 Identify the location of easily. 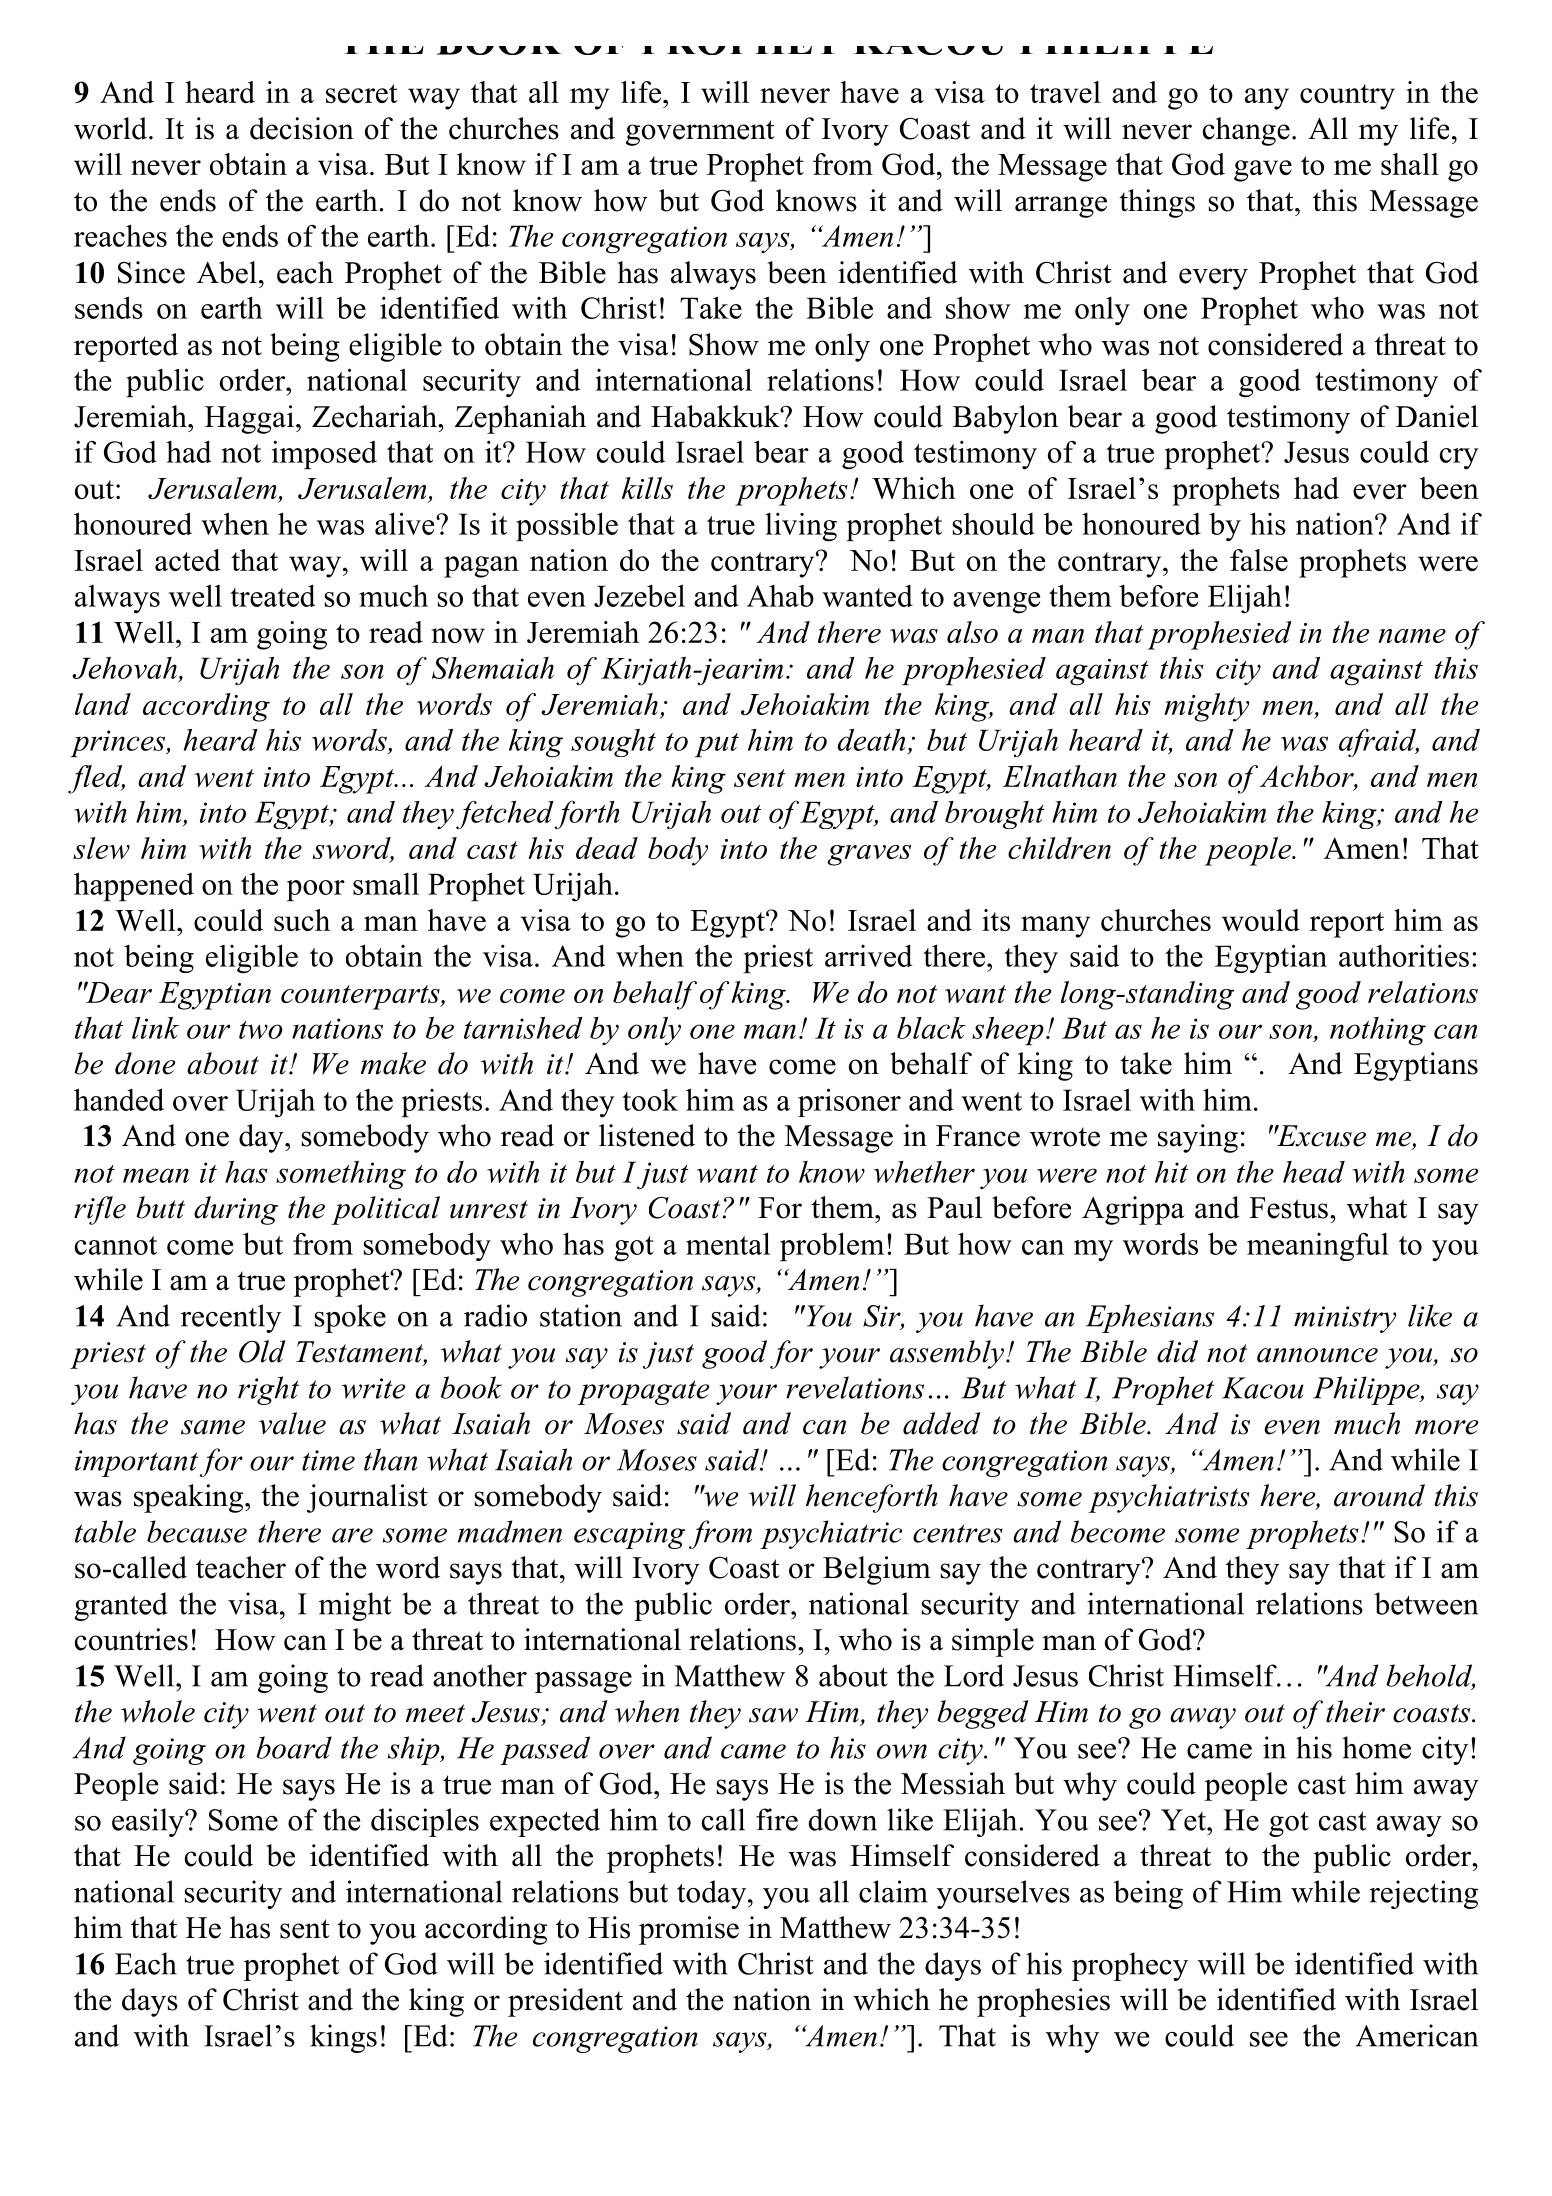
(149, 1822).
